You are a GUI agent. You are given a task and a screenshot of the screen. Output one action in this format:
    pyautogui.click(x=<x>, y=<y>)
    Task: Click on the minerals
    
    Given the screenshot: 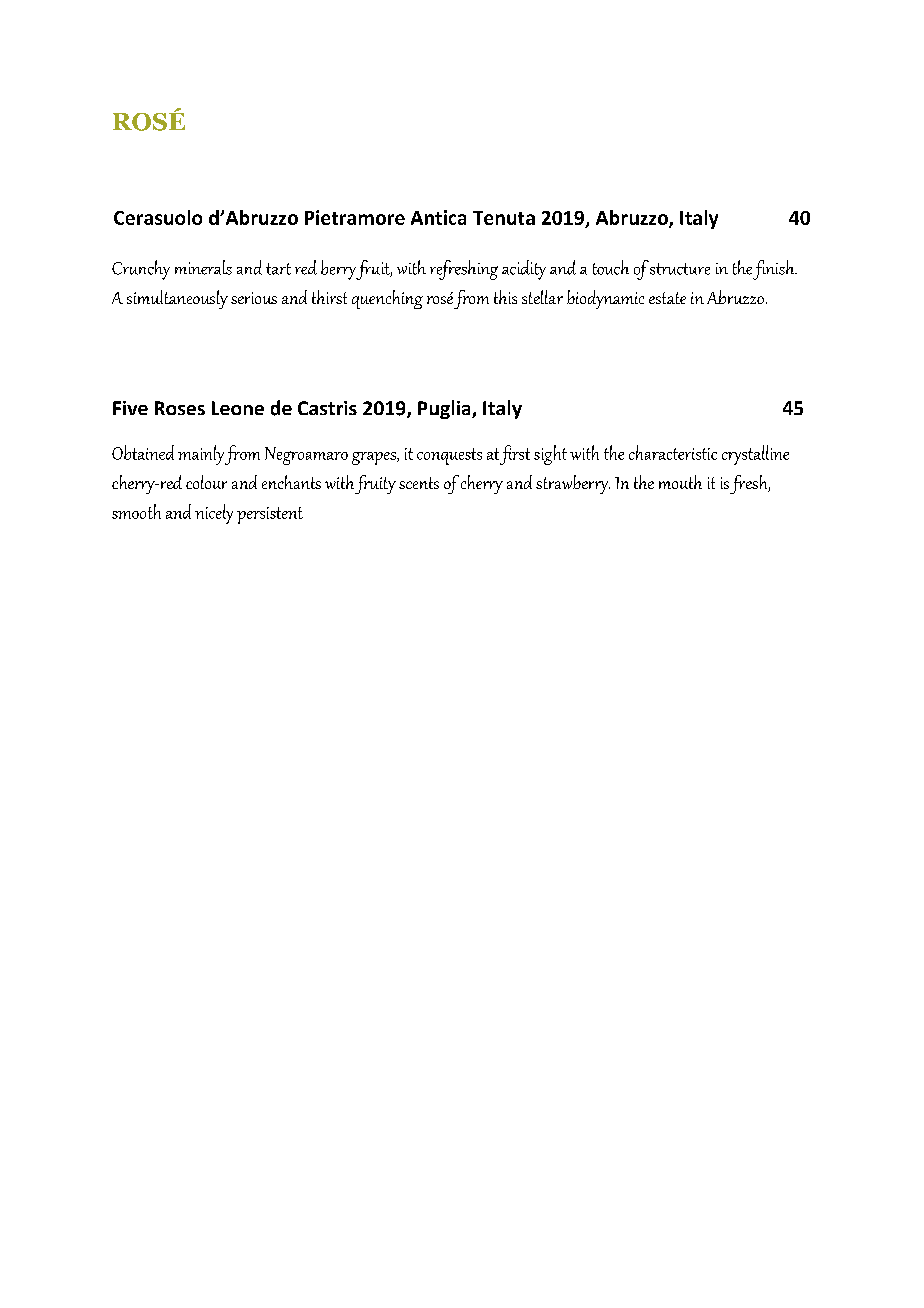 What is the action you would take?
    pyautogui.click(x=203, y=267)
